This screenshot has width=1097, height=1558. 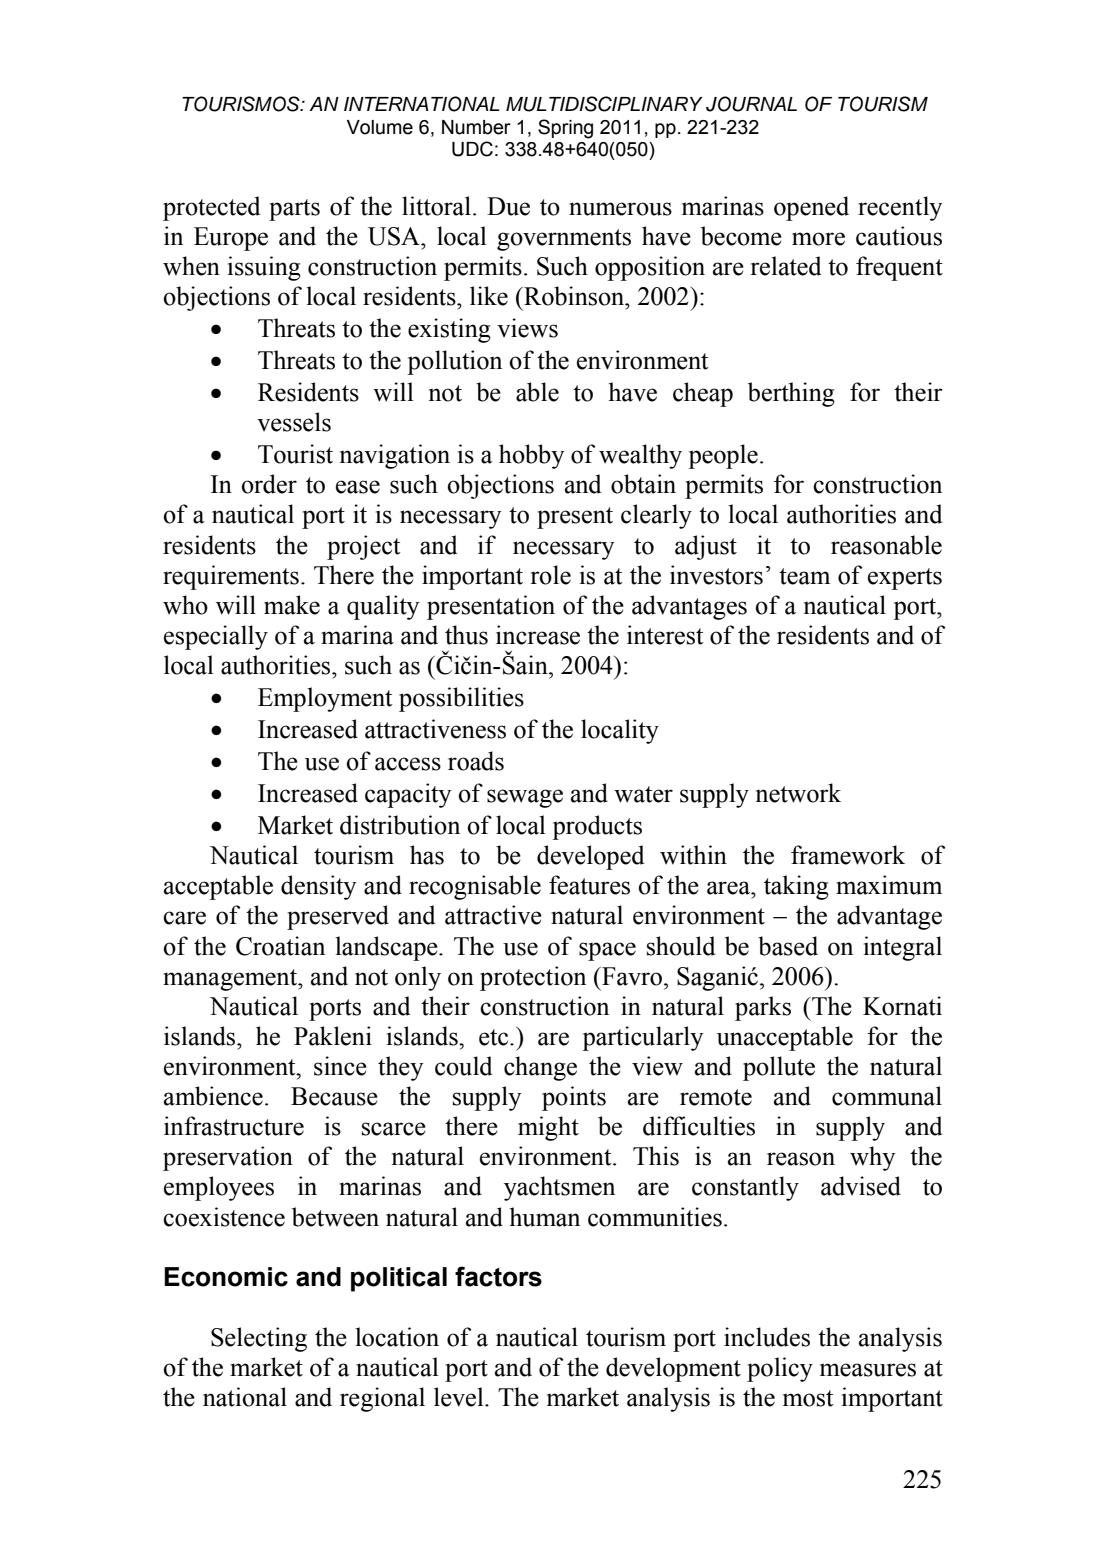 What do you see at coordinates (325, 699) in the screenshot?
I see `Employment` at bounding box center [325, 699].
